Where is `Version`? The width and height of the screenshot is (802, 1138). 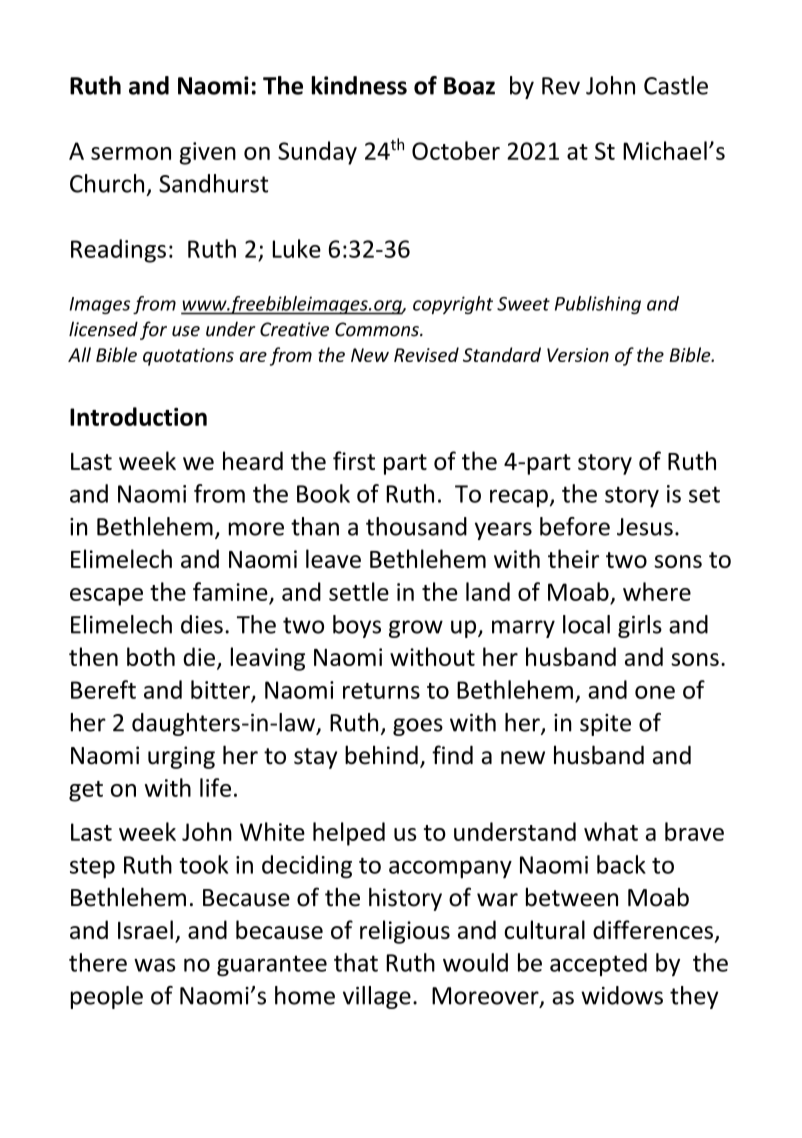
Version is located at coordinates (578, 355).
